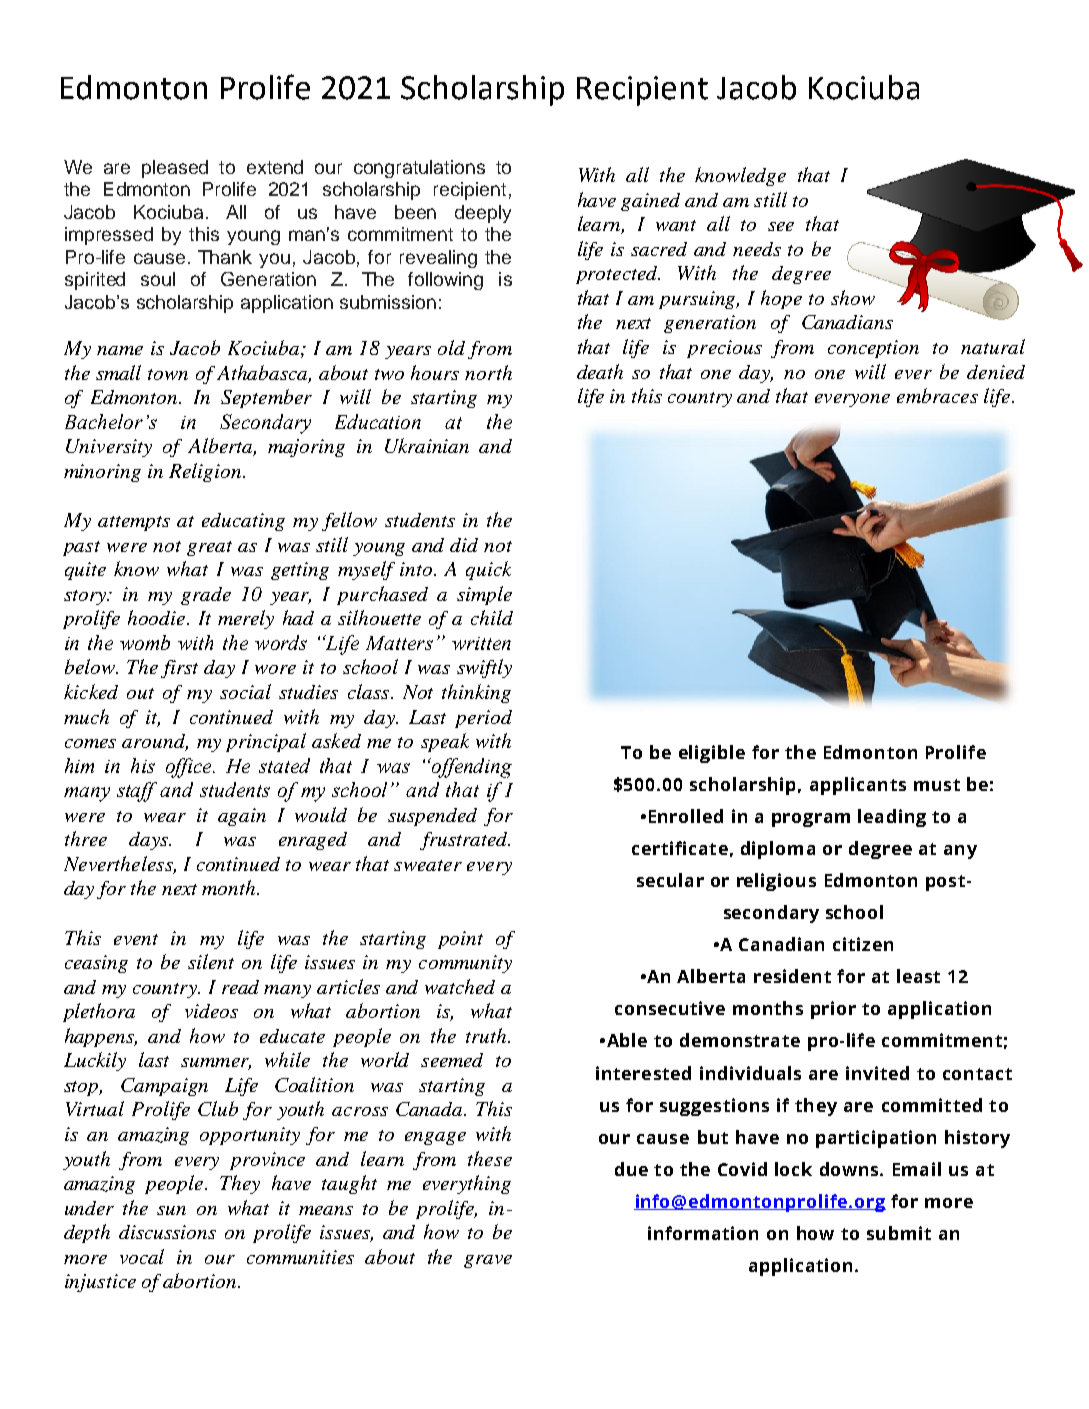  I want to click on pleased, so click(175, 169).
